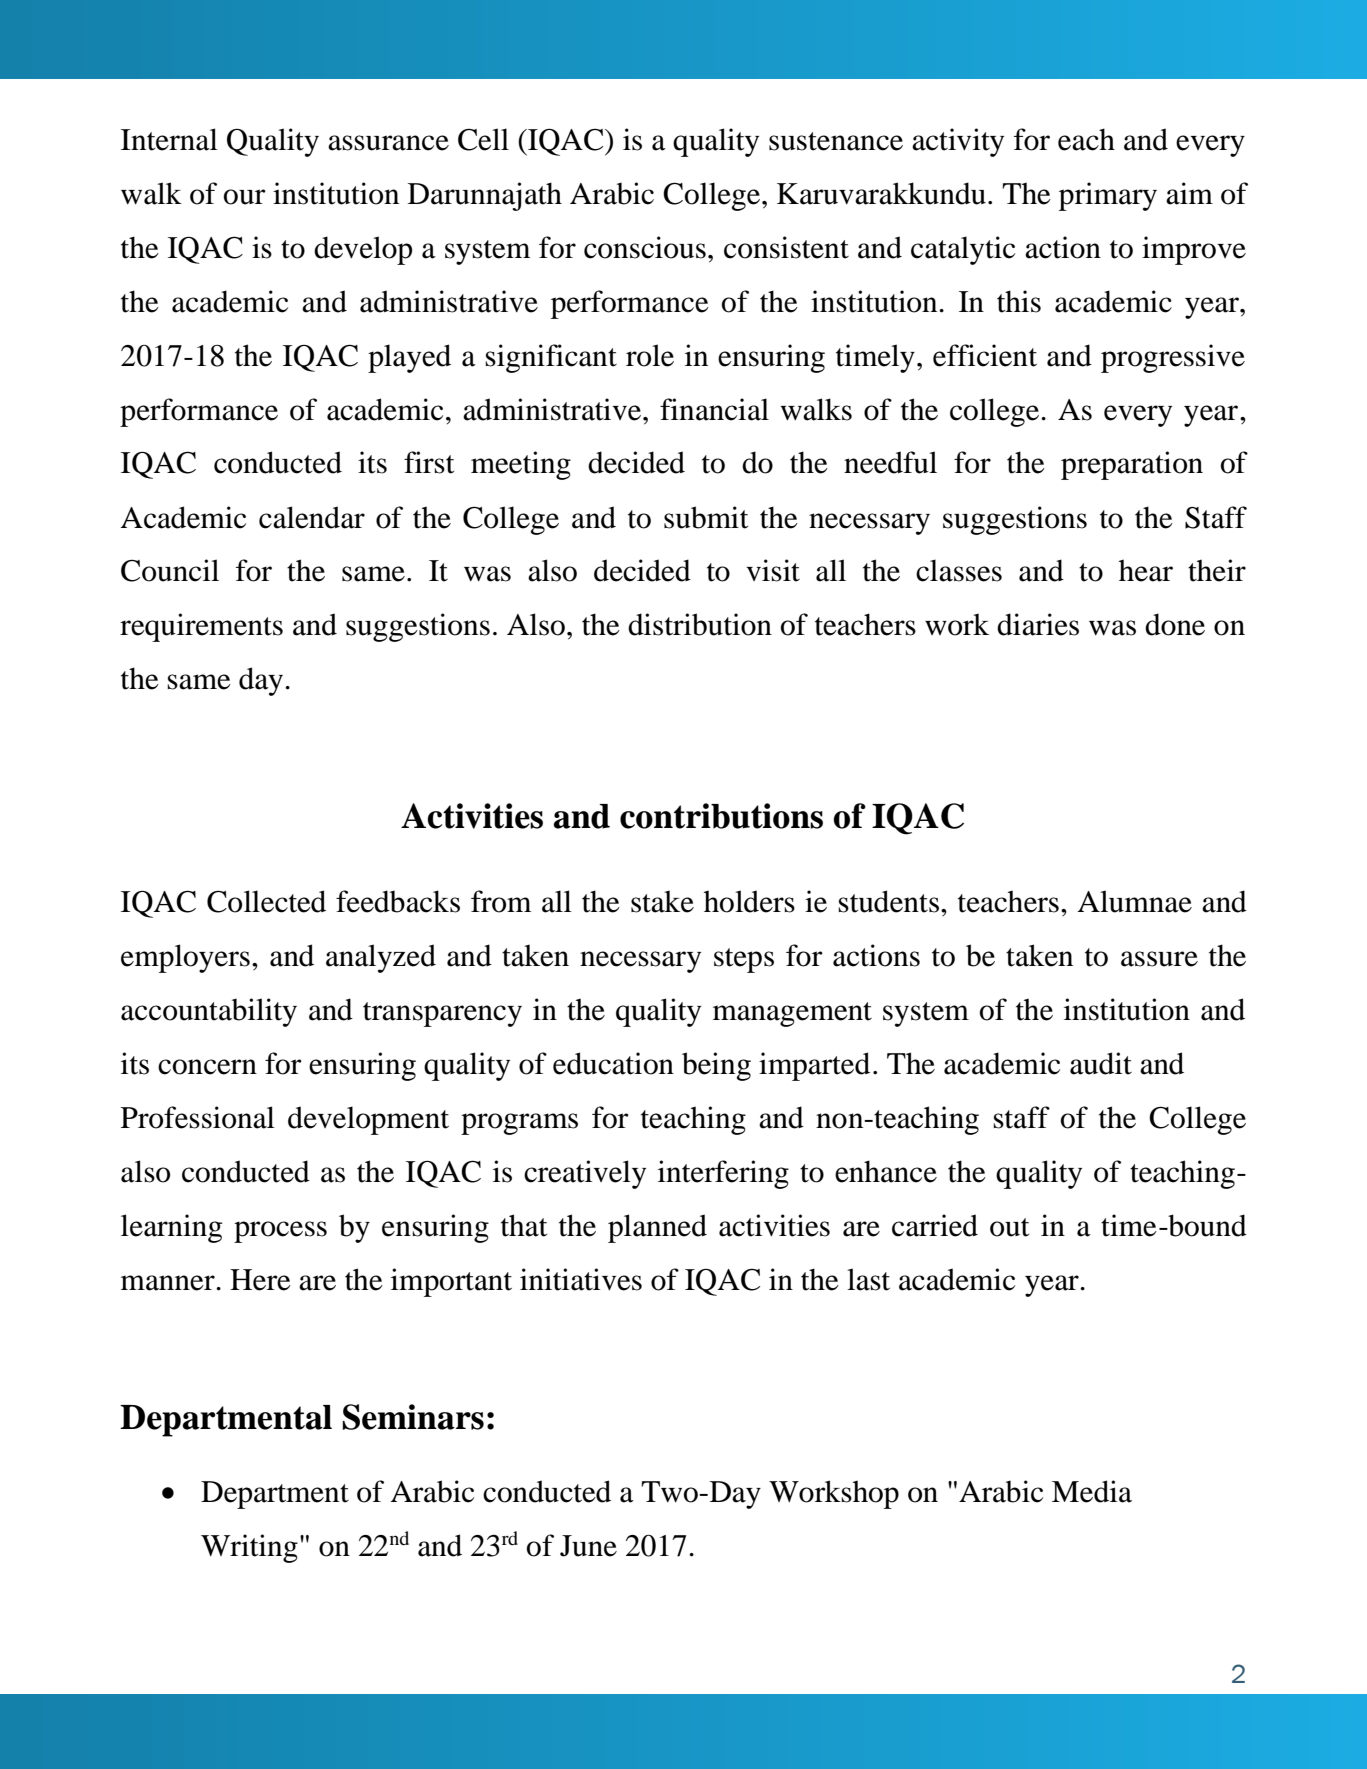 This document has width=1367, height=1769. I want to click on primary, so click(1108, 196).
